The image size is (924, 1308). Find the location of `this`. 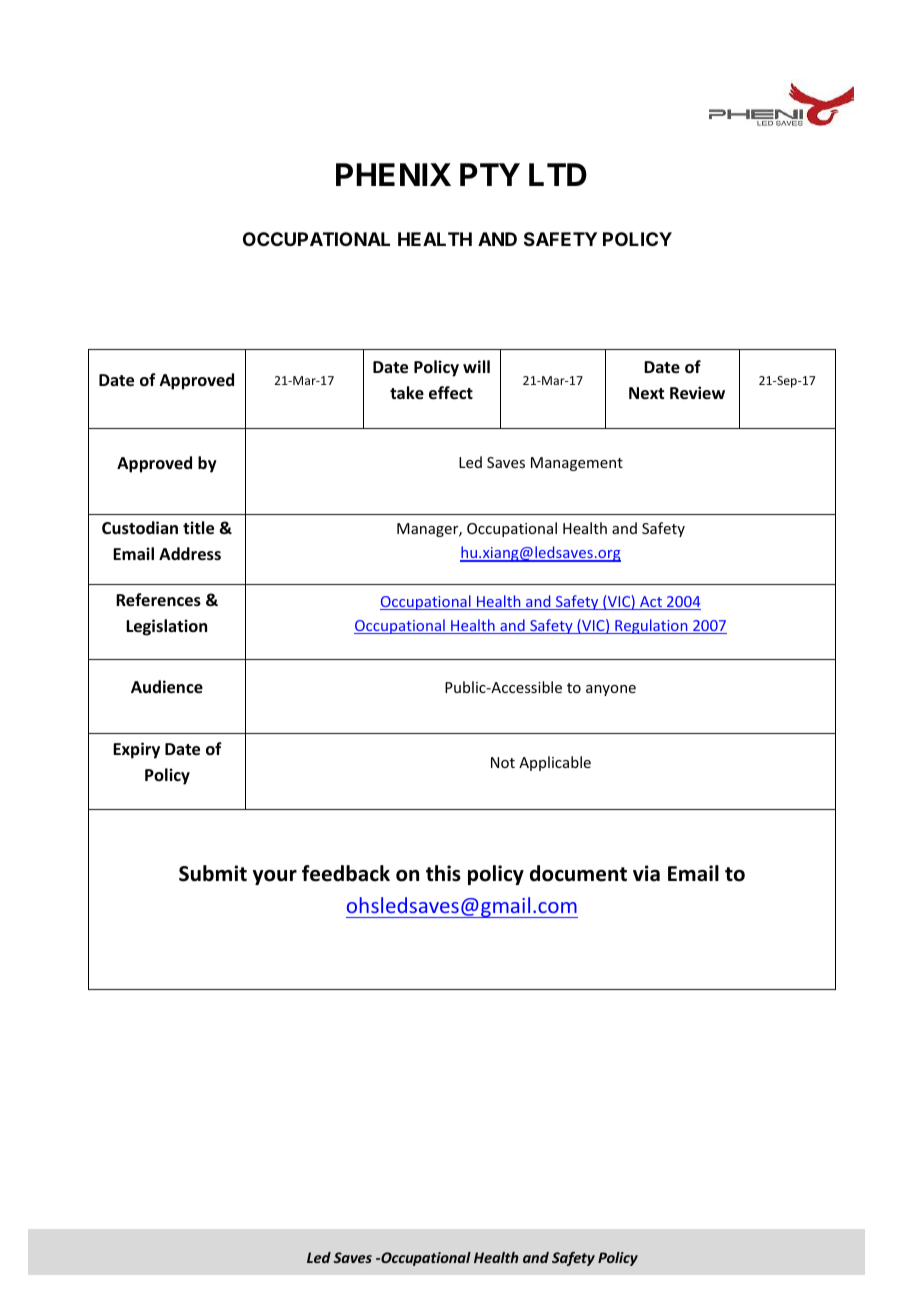

this is located at coordinates (443, 873).
